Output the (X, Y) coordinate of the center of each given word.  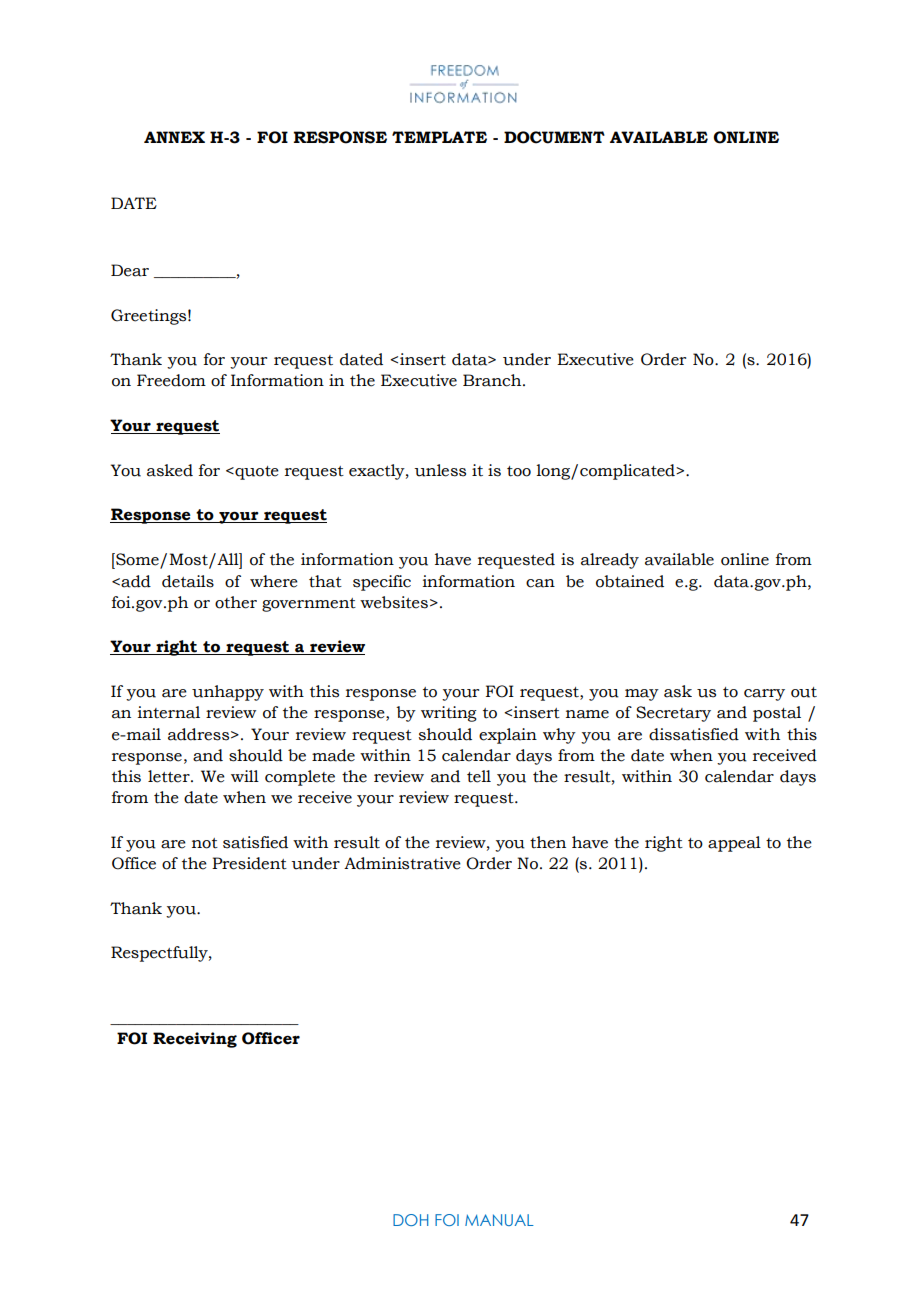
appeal (734, 844)
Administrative (402, 863)
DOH (410, 1220)
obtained (630, 581)
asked (170, 470)
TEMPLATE (439, 137)
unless (440, 470)
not (205, 843)
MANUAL (499, 1220)
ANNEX (174, 137)
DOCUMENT (554, 137)
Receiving (195, 1040)
